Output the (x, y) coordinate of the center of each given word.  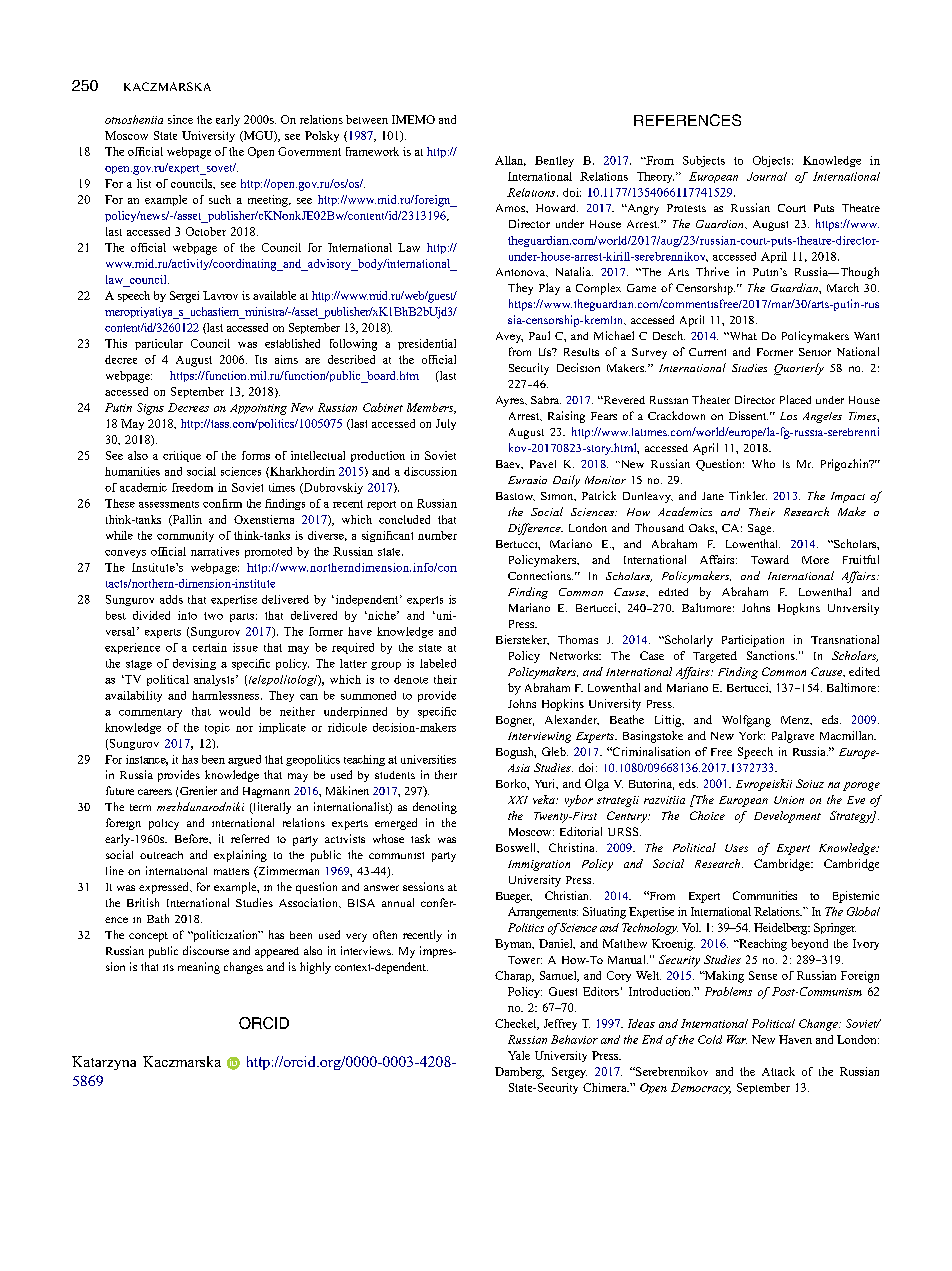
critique (182, 456)
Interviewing (539, 737)
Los (788, 416)
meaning (199, 968)
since (180, 119)
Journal (767, 176)
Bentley (554, 161)
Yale (519, 1055)
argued (244, 760)
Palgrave (793, 737)
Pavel (543, 464)
